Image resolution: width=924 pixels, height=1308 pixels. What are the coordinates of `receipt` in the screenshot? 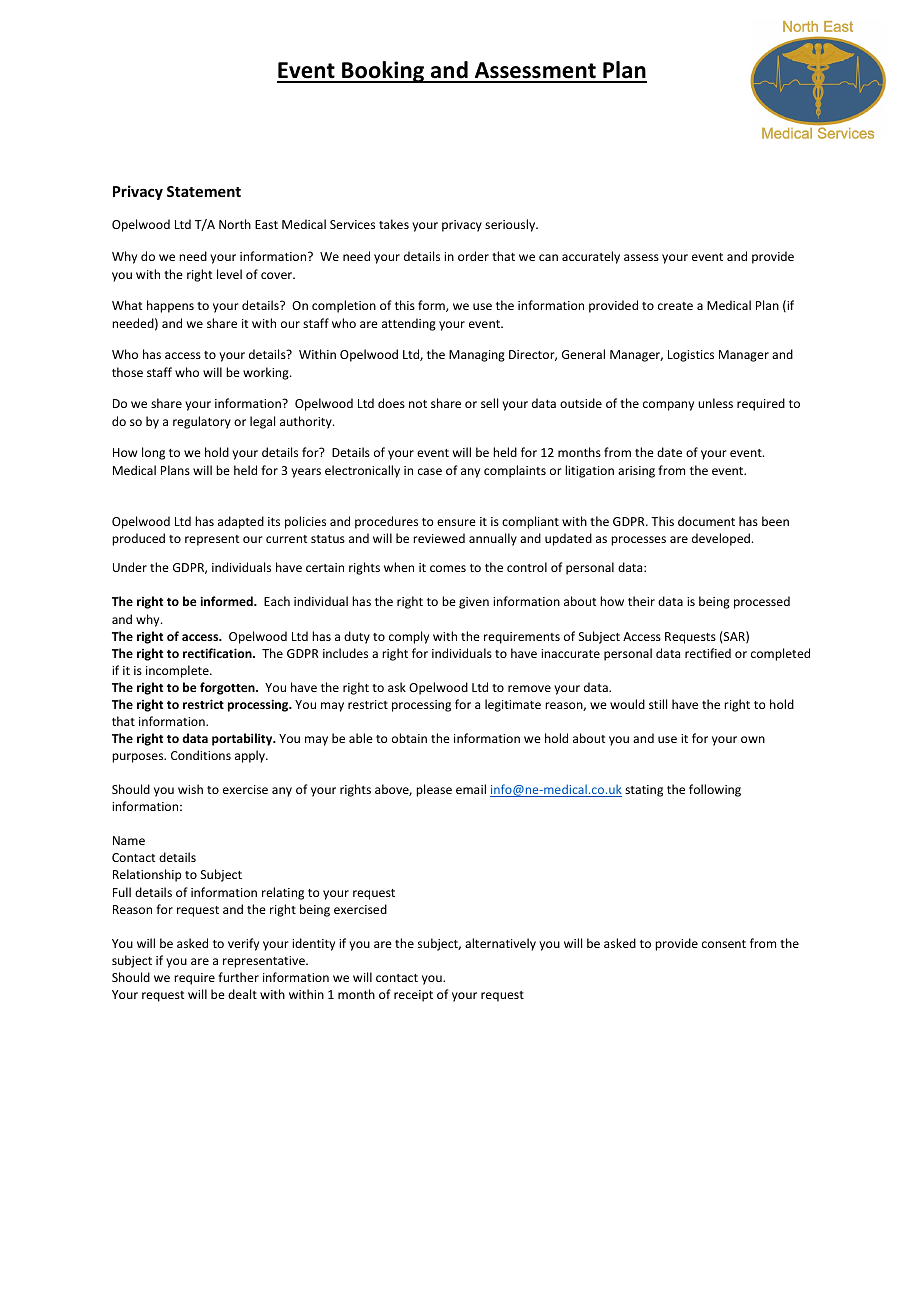 It's located at (413, 996).
